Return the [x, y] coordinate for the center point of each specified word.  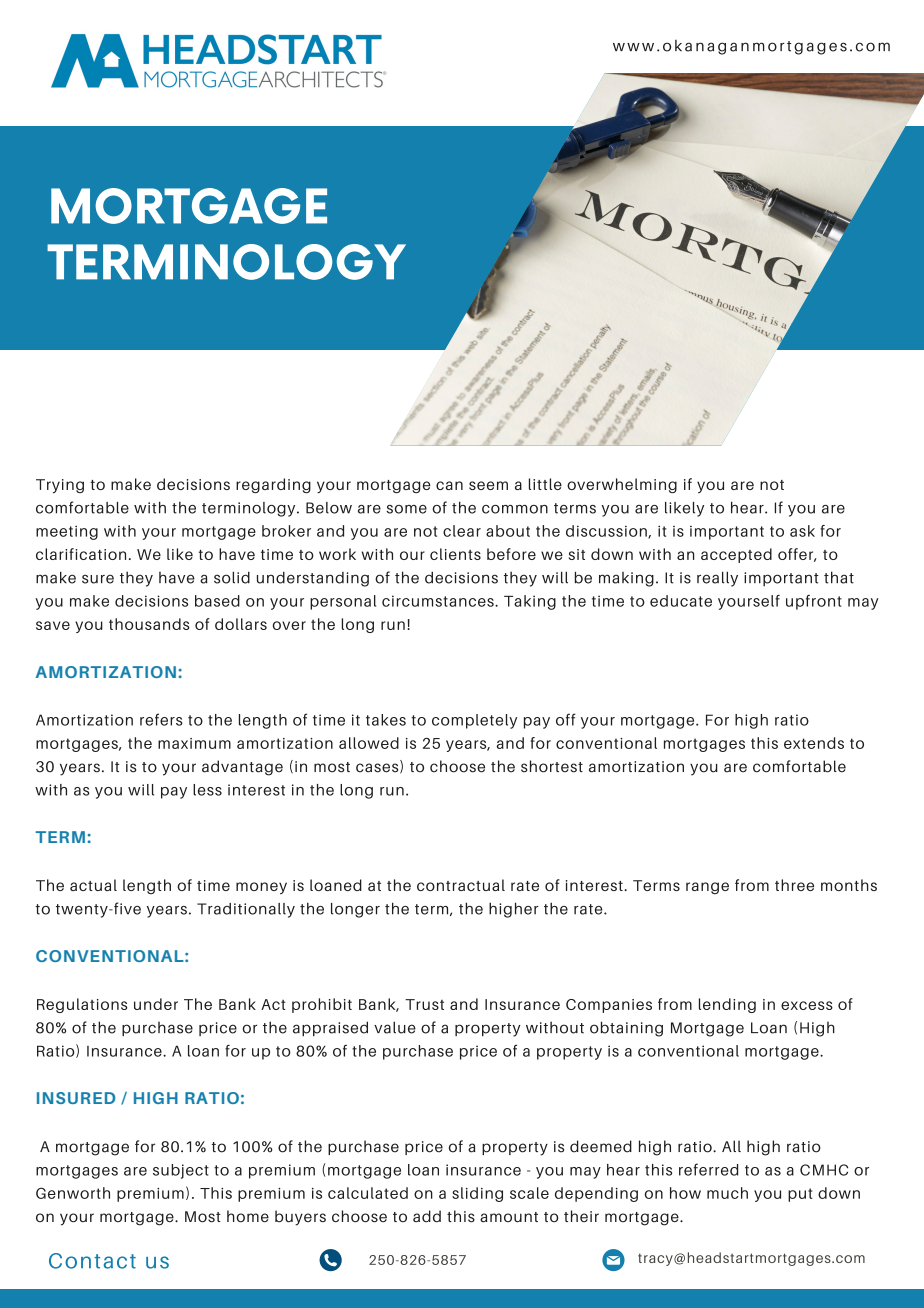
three [794, 885]
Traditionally [246, 910]
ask [802, 531]
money [261, 888]
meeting [67, 532]
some [407, 509]
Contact [92, 1261]
